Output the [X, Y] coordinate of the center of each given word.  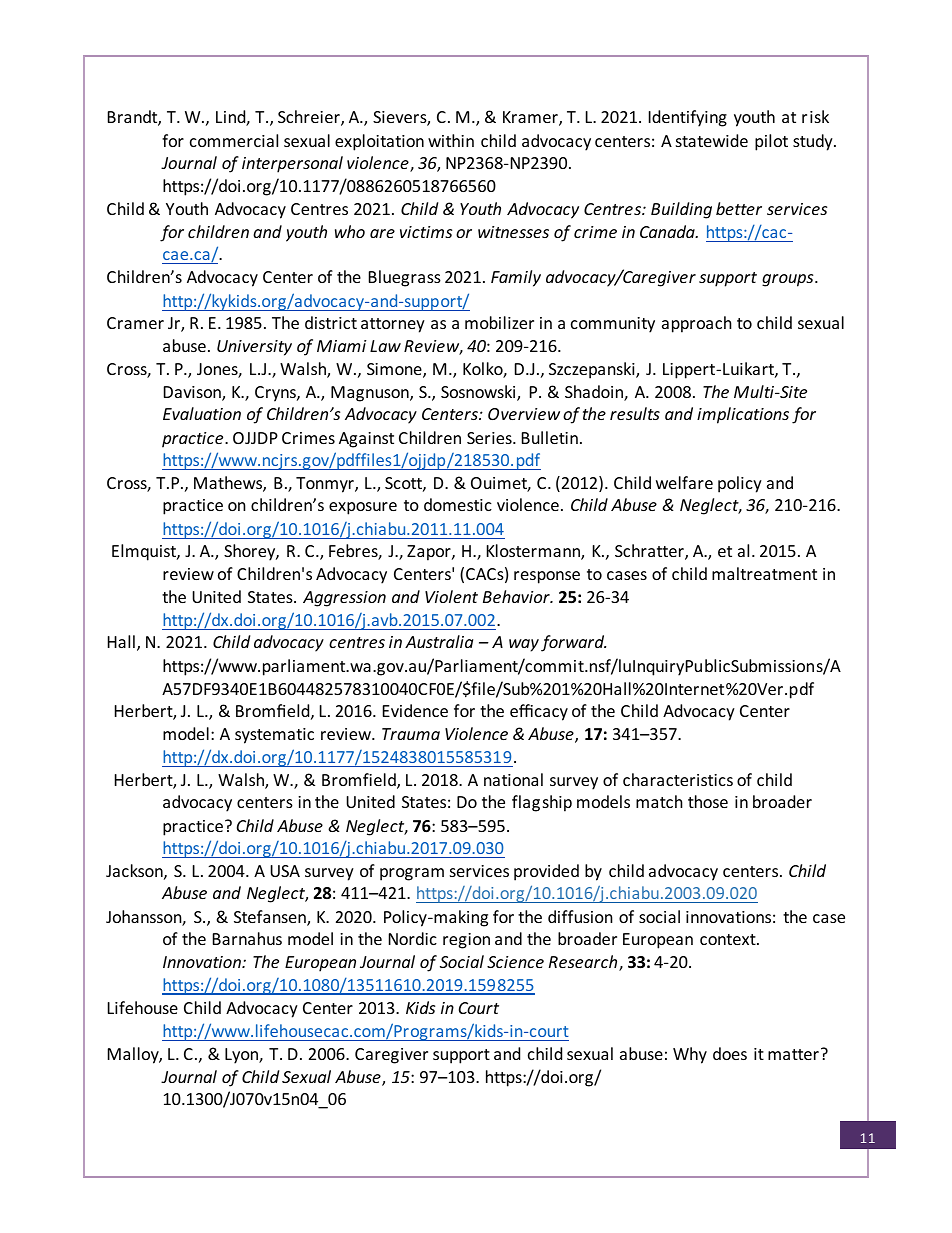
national [513, 779]
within [451, 140]
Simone [395, 370]
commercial [234, 140]
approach [697, 324]
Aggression [344, 599]
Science [515, 962]
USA [285, 871]
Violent [451, 596]
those [708, 801]
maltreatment [764, 573]
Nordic [413, 938]
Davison [193, 393]
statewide [712, 140]
